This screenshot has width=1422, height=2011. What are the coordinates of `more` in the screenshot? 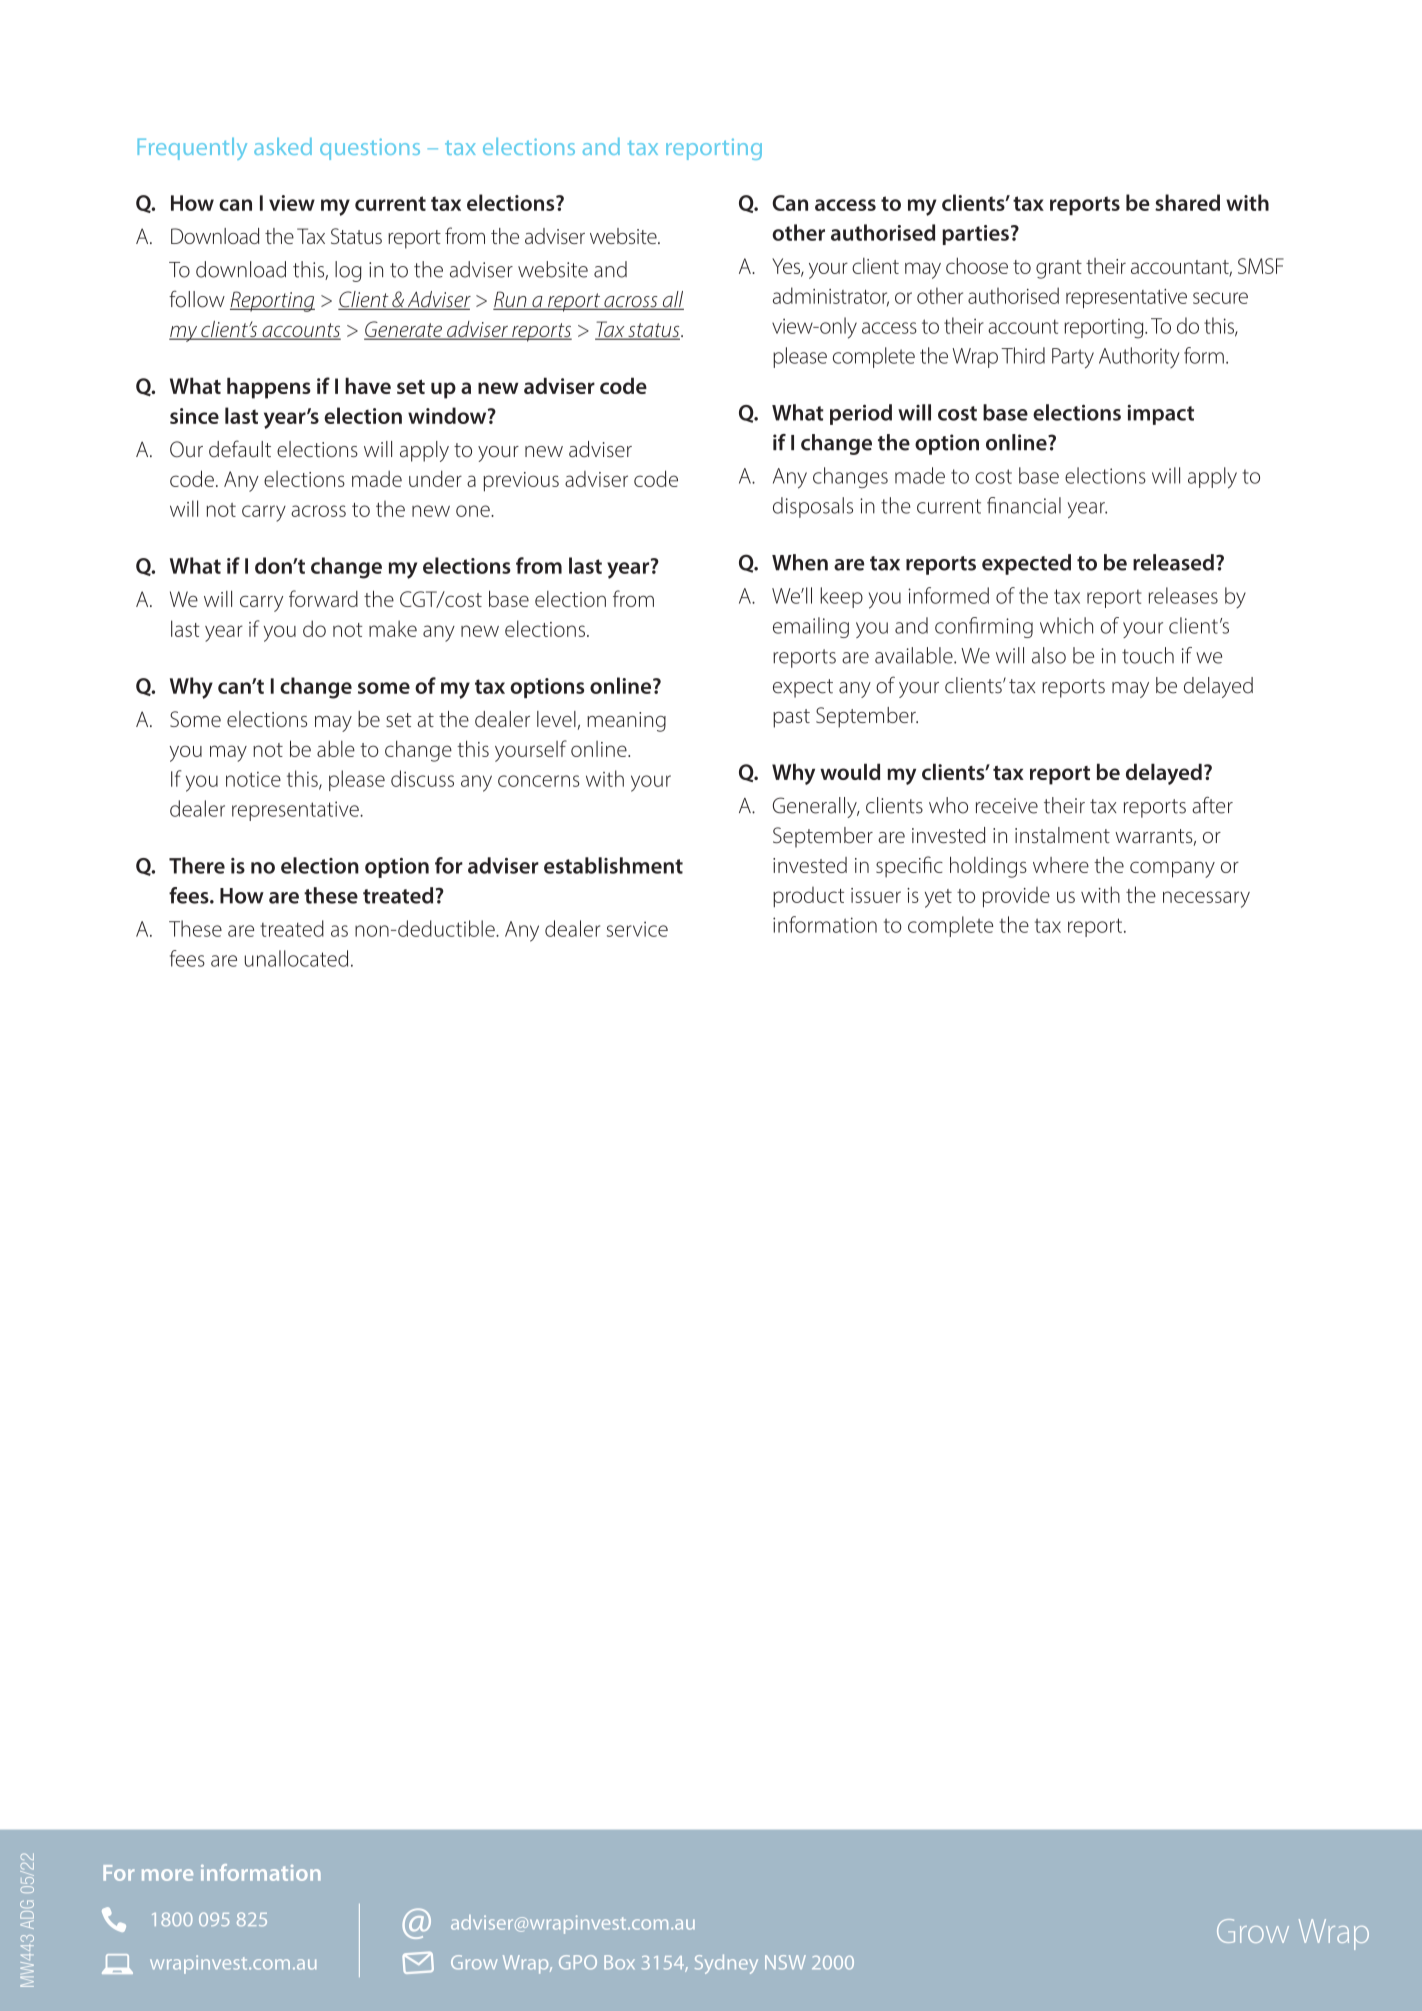 It's located at (167, 1875).
